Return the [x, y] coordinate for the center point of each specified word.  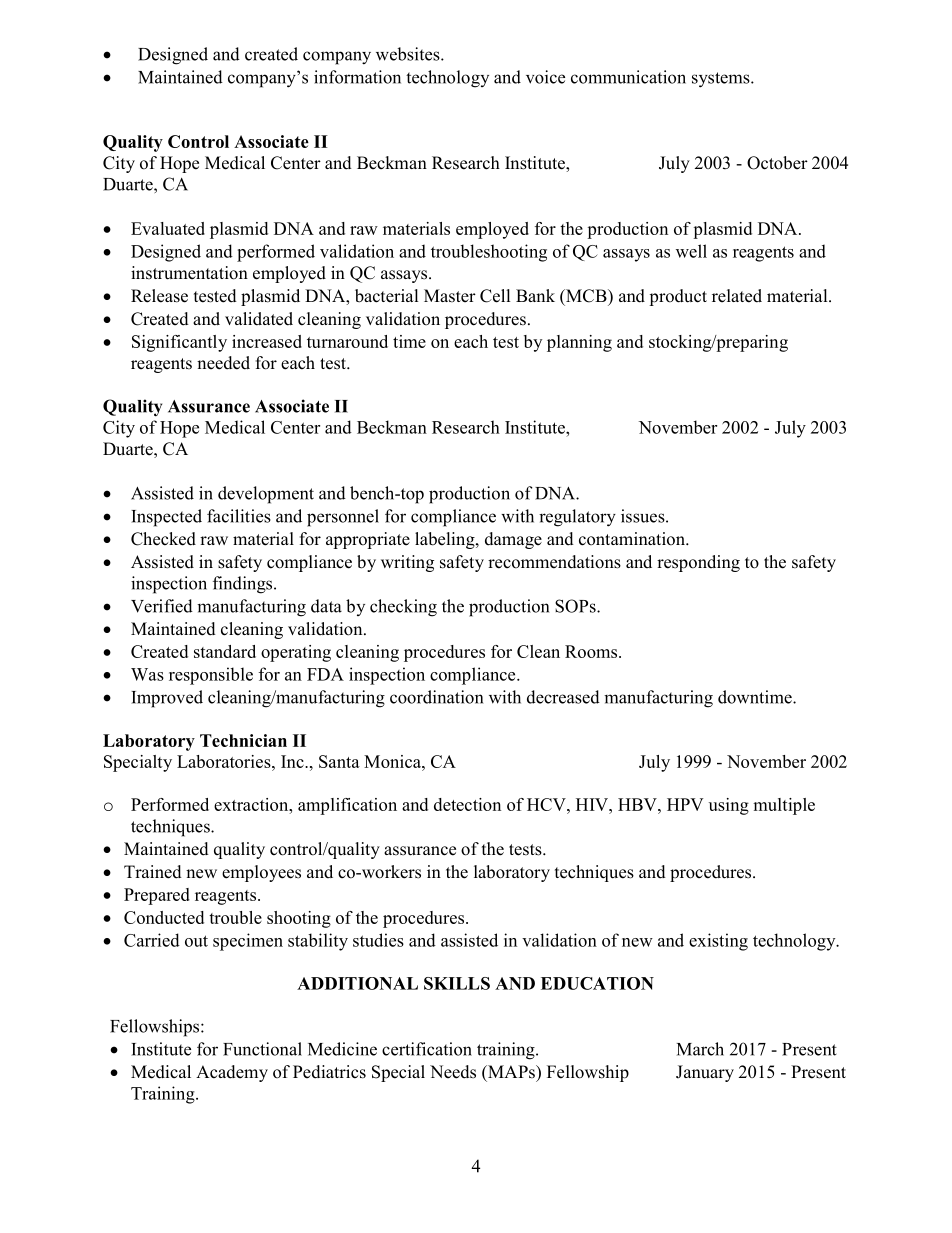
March [700, 1049]
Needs [453, 1072]
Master [450, 296]
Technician [243, 740]
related [737, 296]
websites [409, 54]
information [357, 77]
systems [722, 80]
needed [223, 363]
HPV [685, 804]
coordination [436, 697]
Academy [232, 1073]
